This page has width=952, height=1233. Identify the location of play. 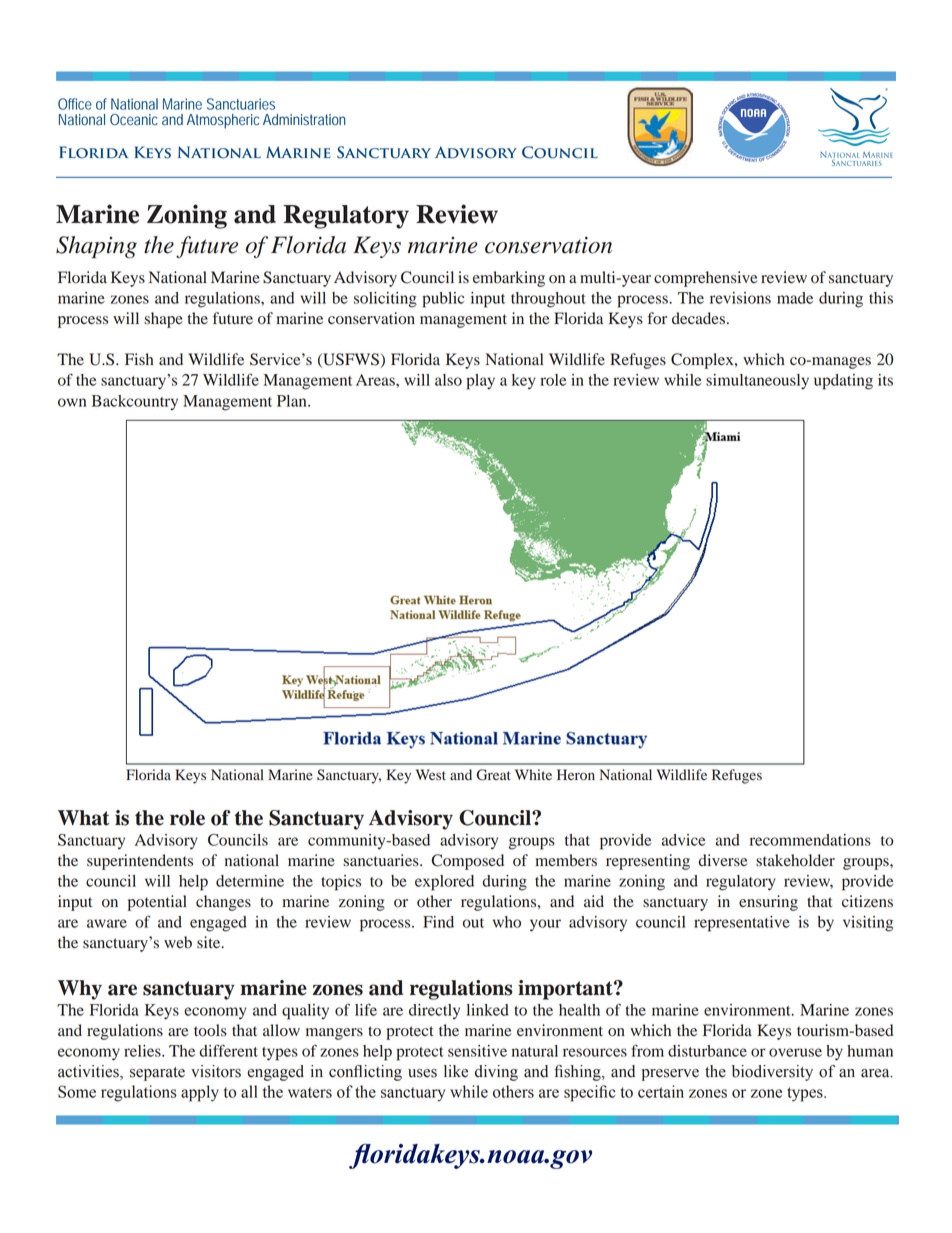
(480, 382).
